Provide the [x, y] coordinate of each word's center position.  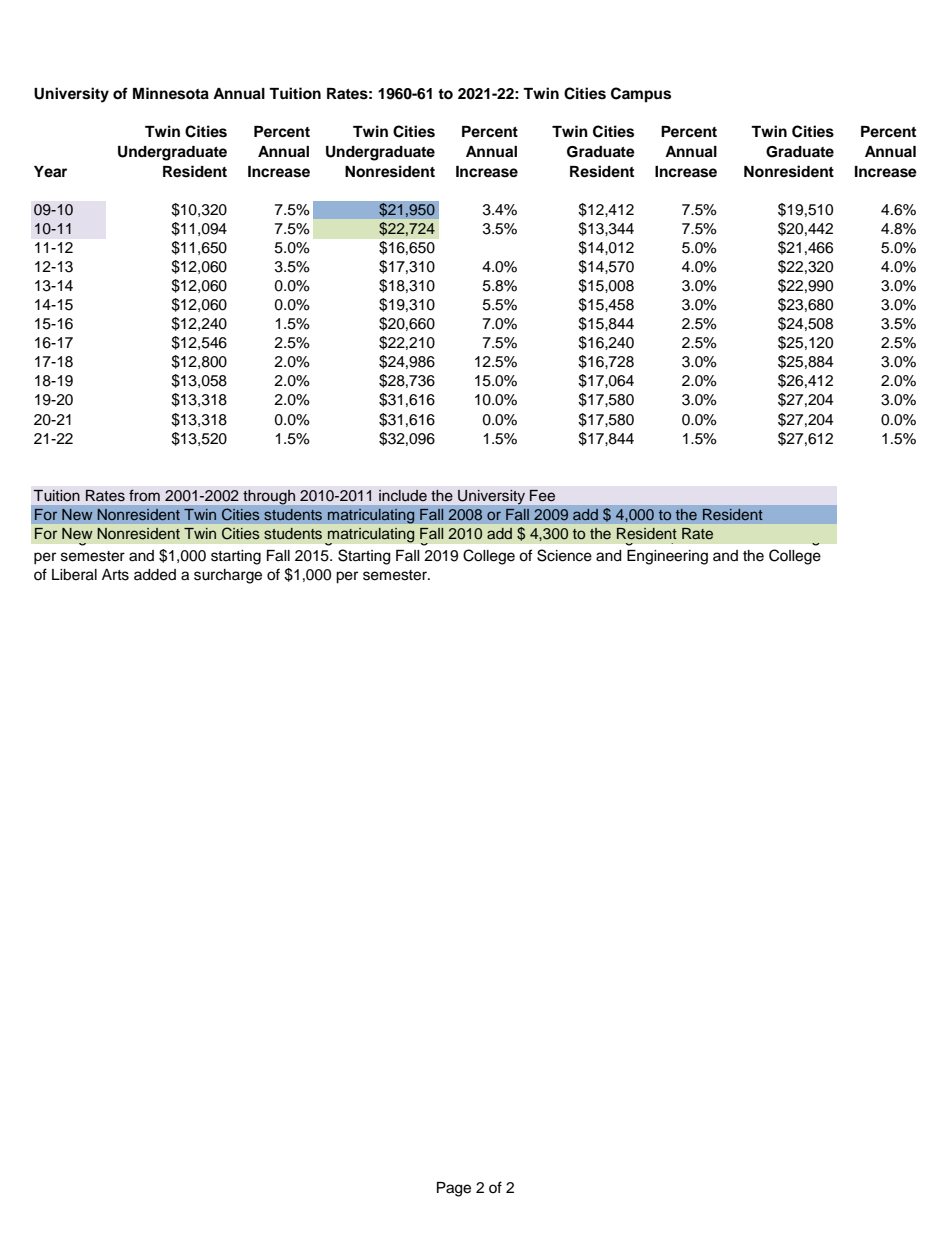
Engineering [667, 557]
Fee [542, 496]
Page [454, 1189]
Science [564, 555]
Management [331, 537]
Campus [641, 95]
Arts [115, 575]
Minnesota [171, 93]
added [155, 575]
